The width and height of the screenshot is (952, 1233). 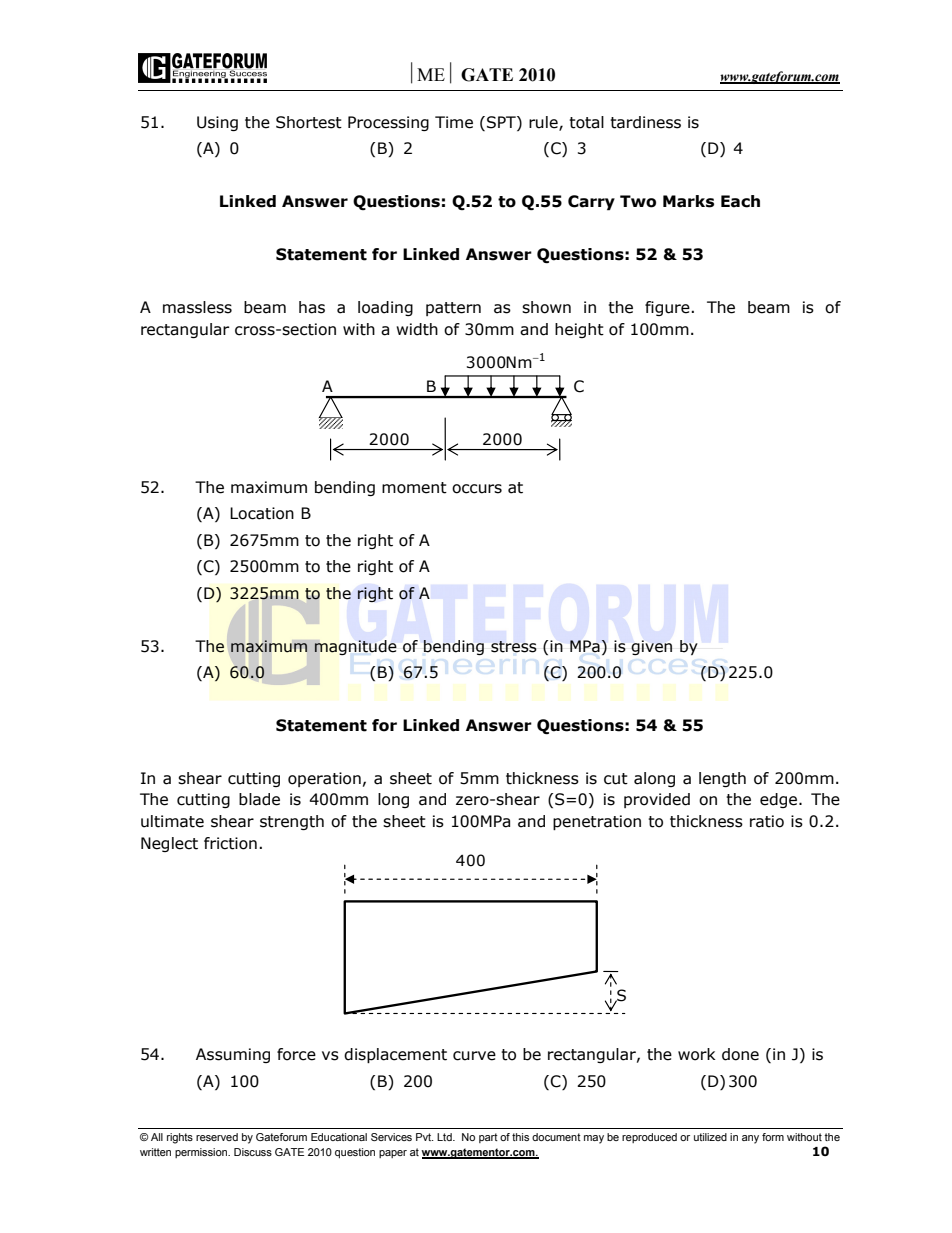 I want to click on given, so click(x=651, y=647).
